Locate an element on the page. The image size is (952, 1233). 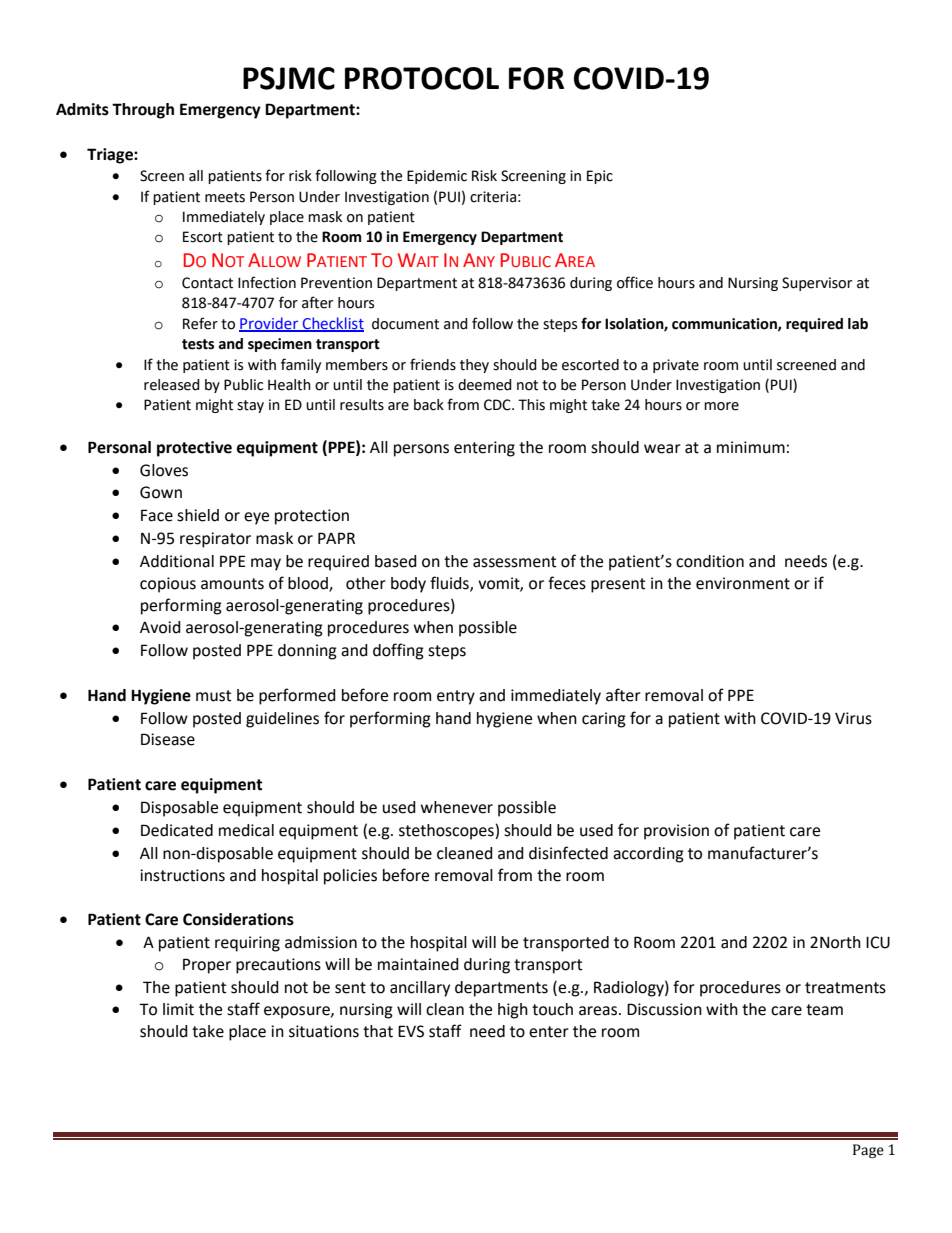
they is located at coordinates (474, 366).
